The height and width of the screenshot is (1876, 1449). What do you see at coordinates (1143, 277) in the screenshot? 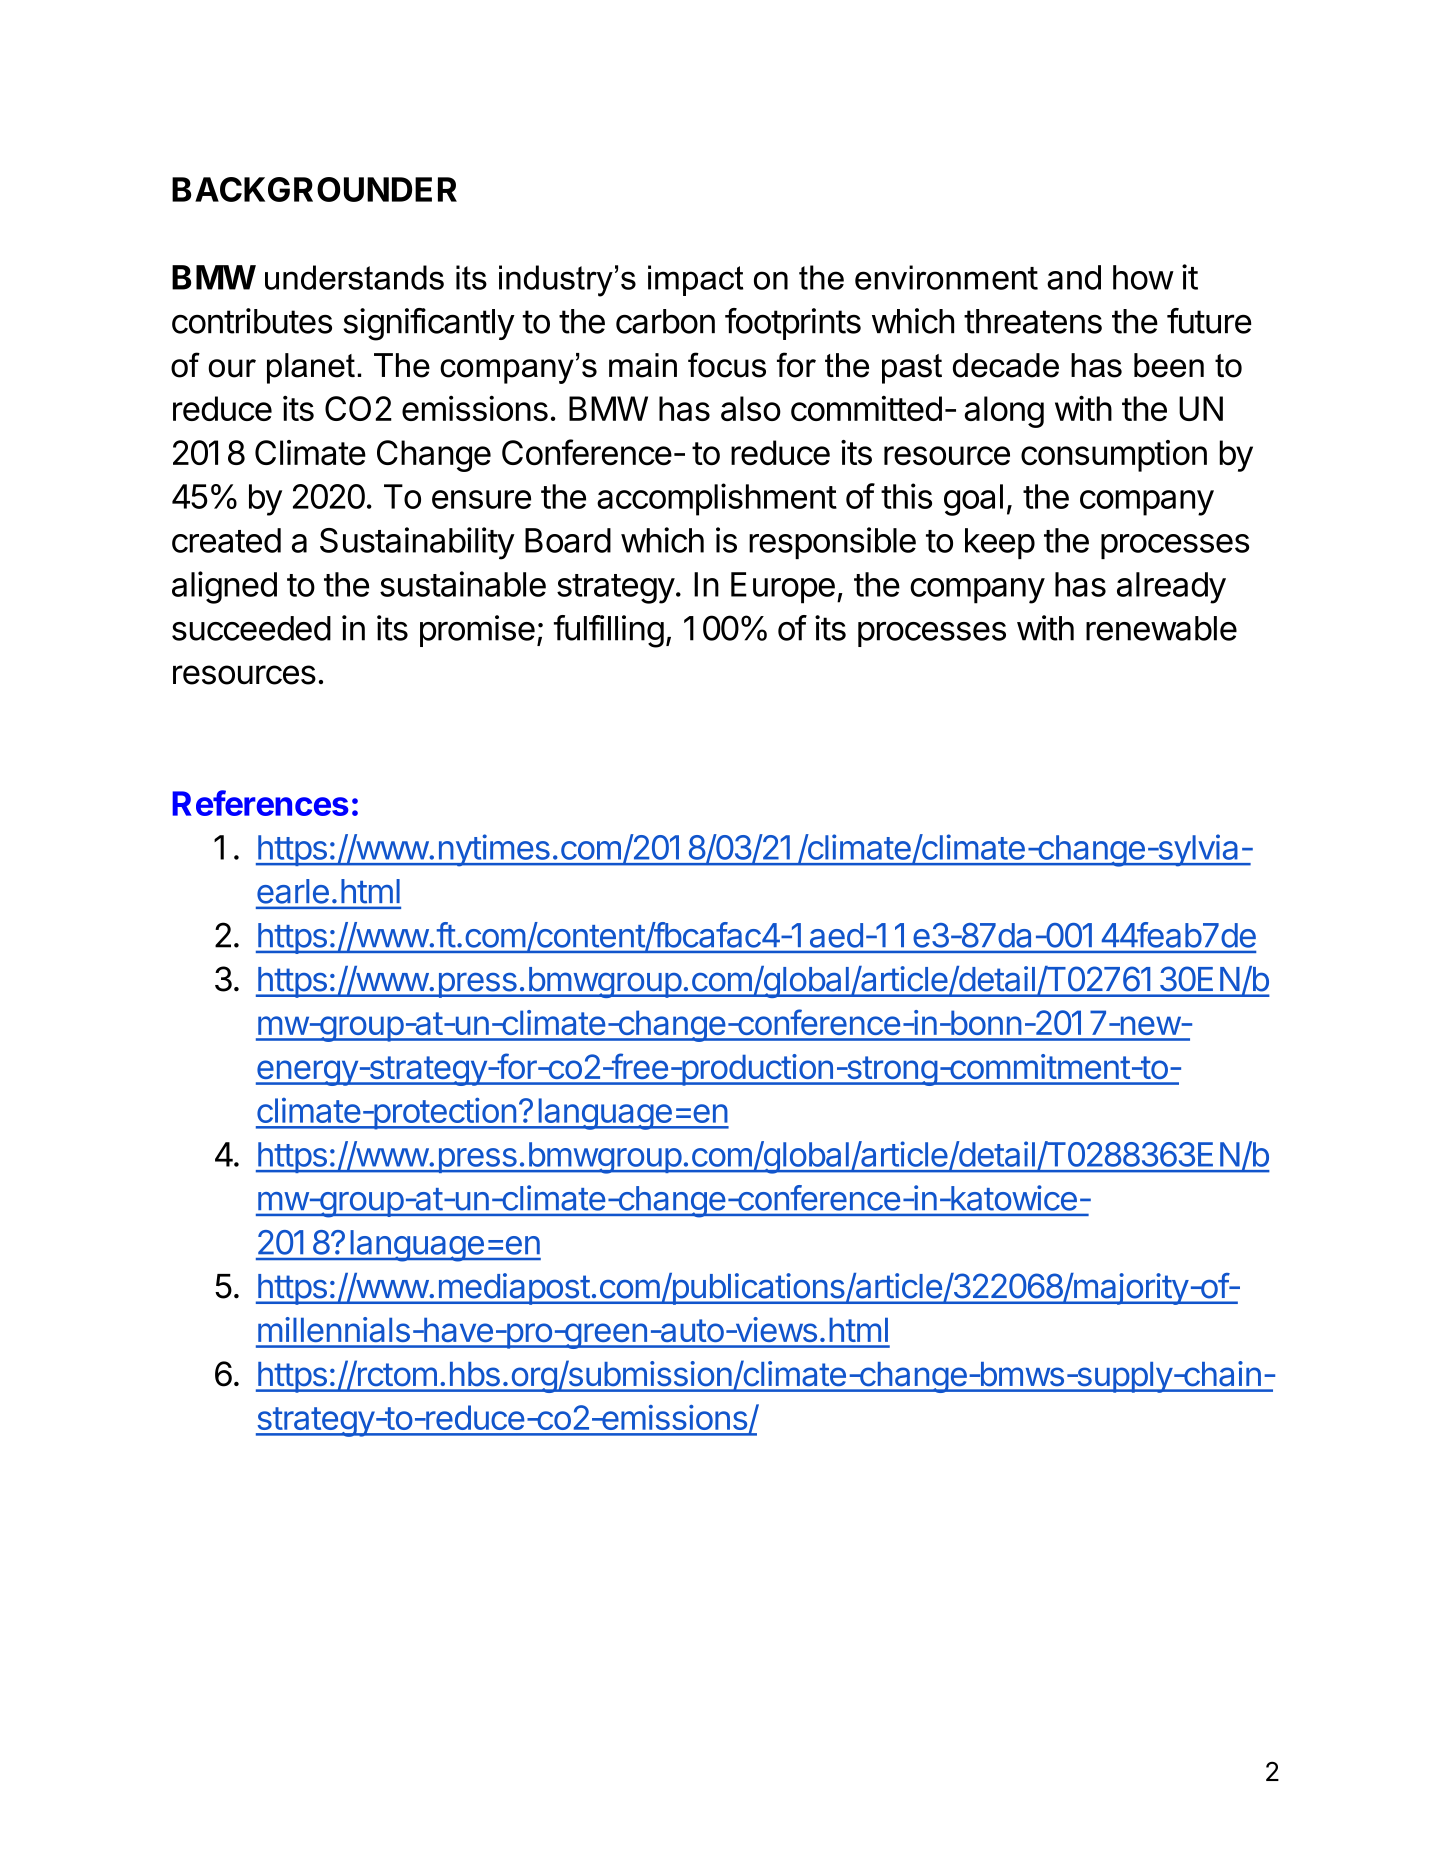
I see `how` at bounding box center [1143, 277].
